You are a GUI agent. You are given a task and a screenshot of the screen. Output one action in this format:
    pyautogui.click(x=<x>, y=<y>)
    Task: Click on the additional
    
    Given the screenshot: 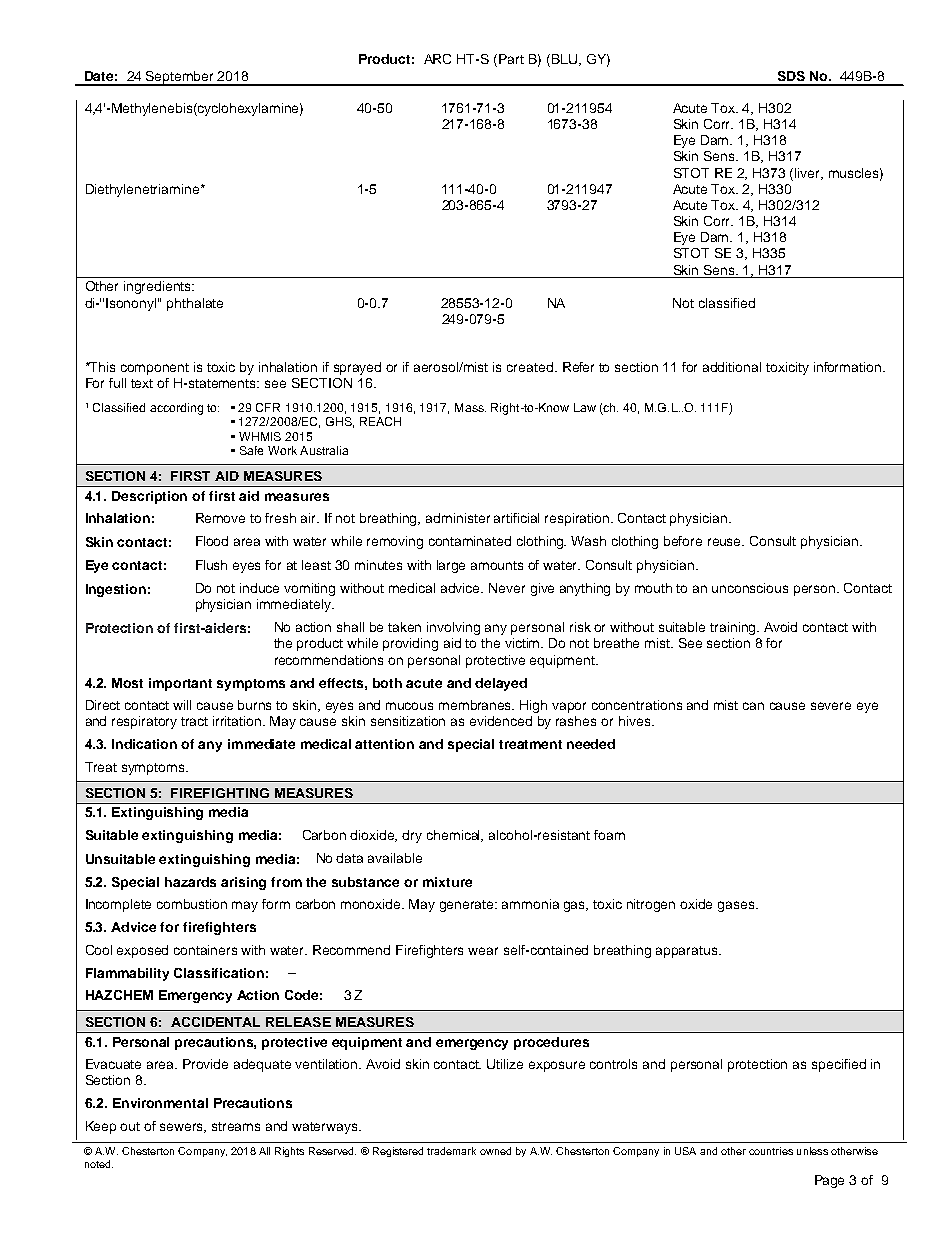 What is the action you would take?
    pyautogui.click(x=732, y=367)
